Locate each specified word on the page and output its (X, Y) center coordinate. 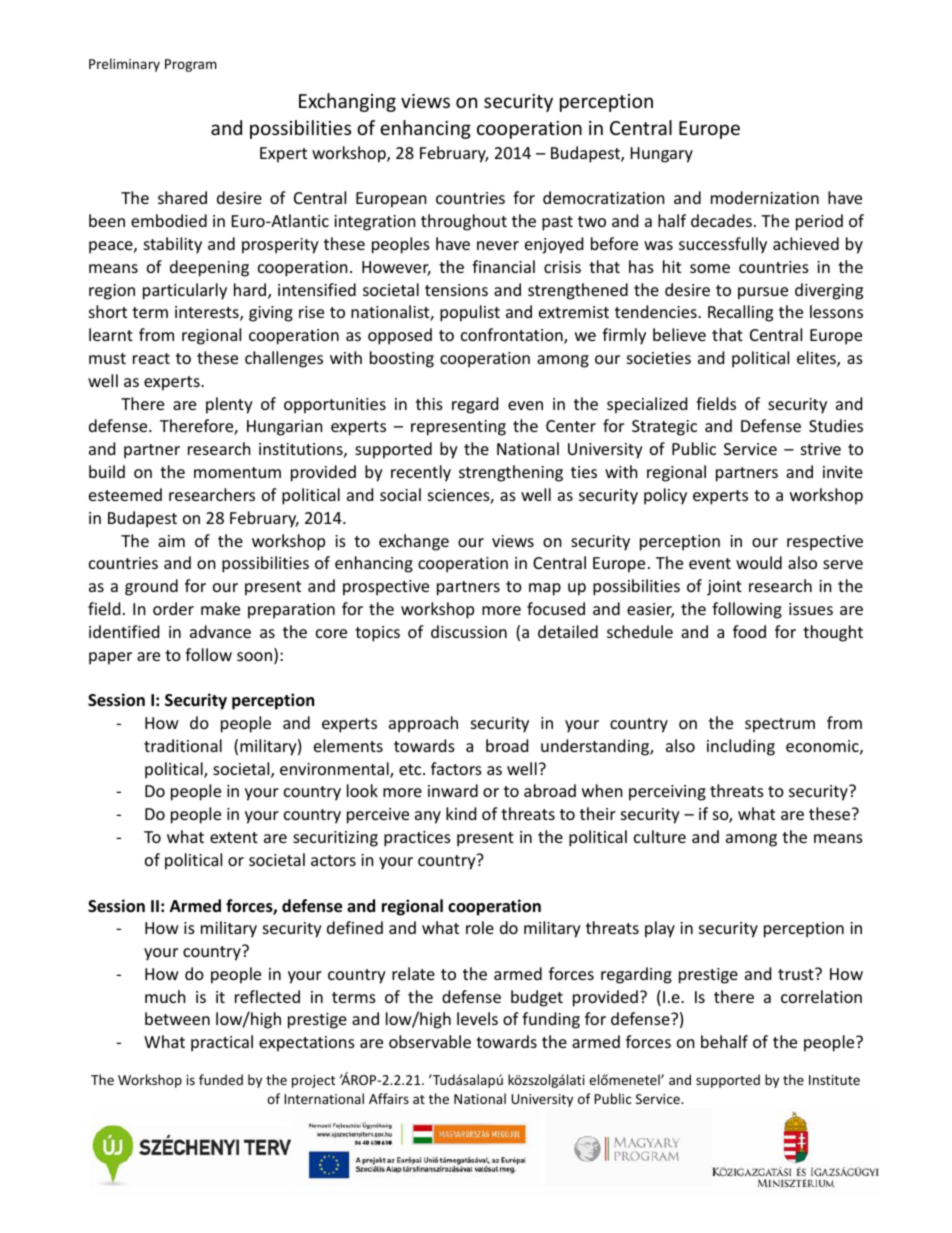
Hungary (662, 155)
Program (191, 65)
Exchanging (347, 102)
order (173, 608)
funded (221, 1079)
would (759, 562)
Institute (834, 1080)
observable (430, 1041)
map (545, 589)
